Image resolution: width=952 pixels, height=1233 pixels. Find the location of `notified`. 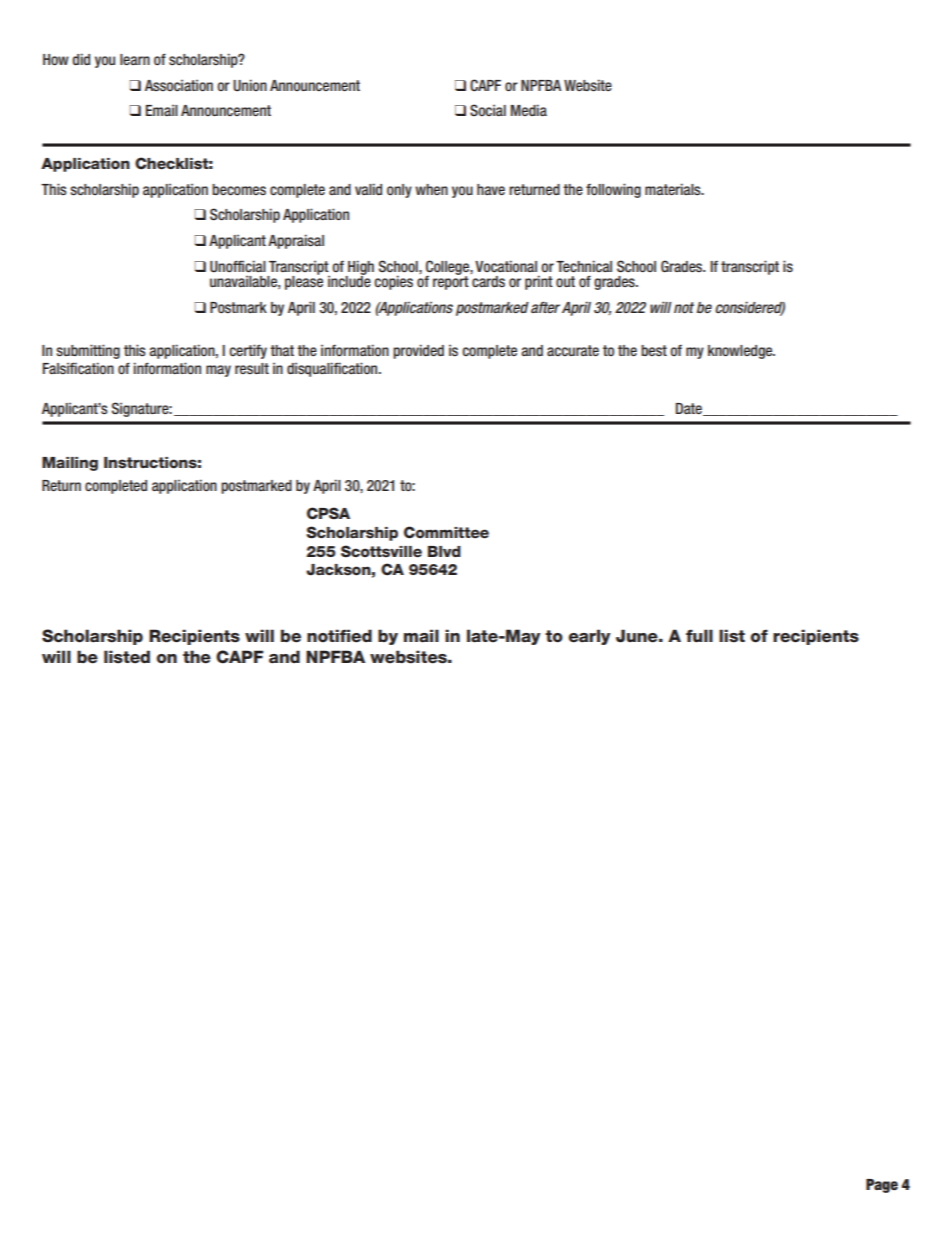

notified is located at coordinates (339, 636).
